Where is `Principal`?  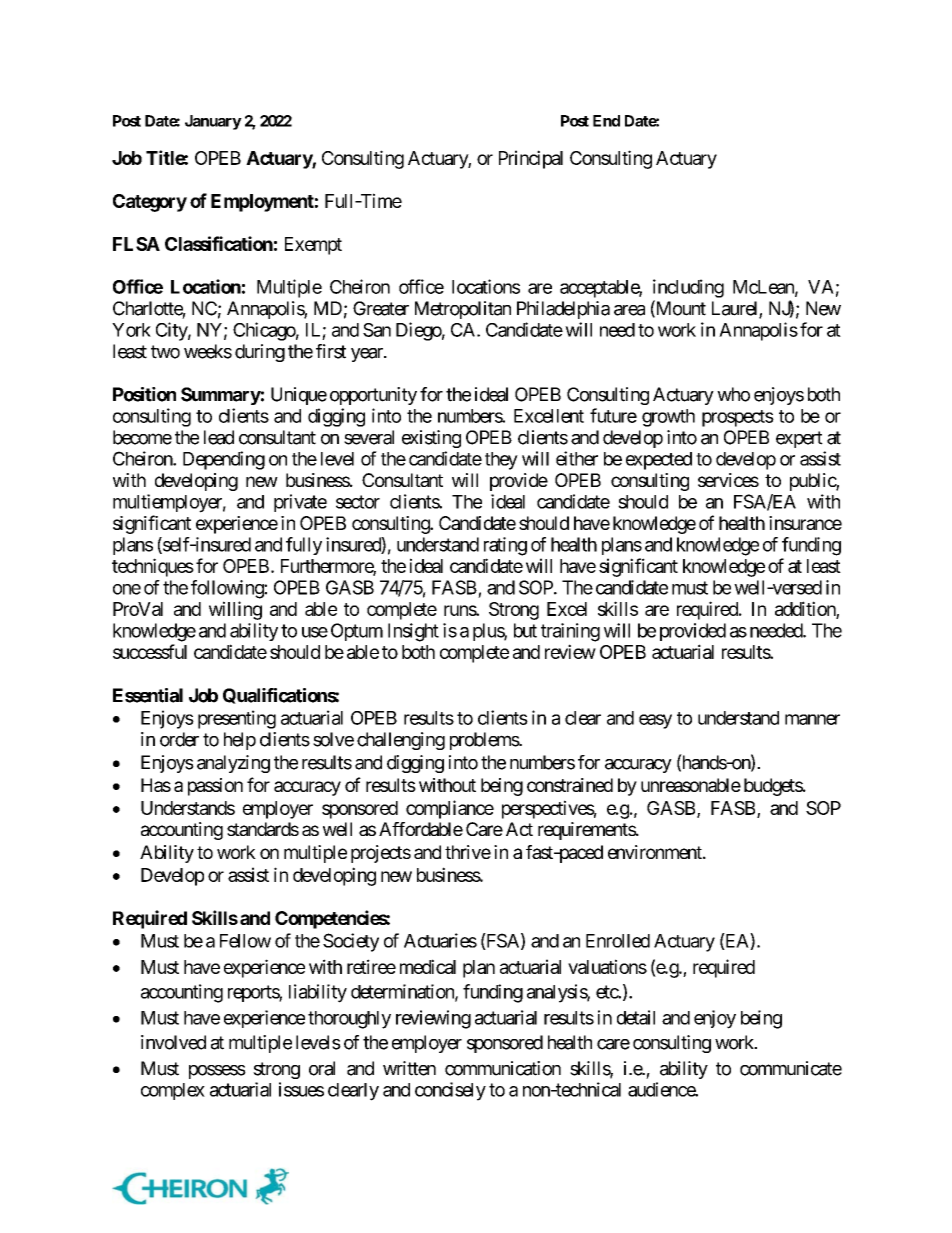
Principal is located at coordinates (531, 159).
